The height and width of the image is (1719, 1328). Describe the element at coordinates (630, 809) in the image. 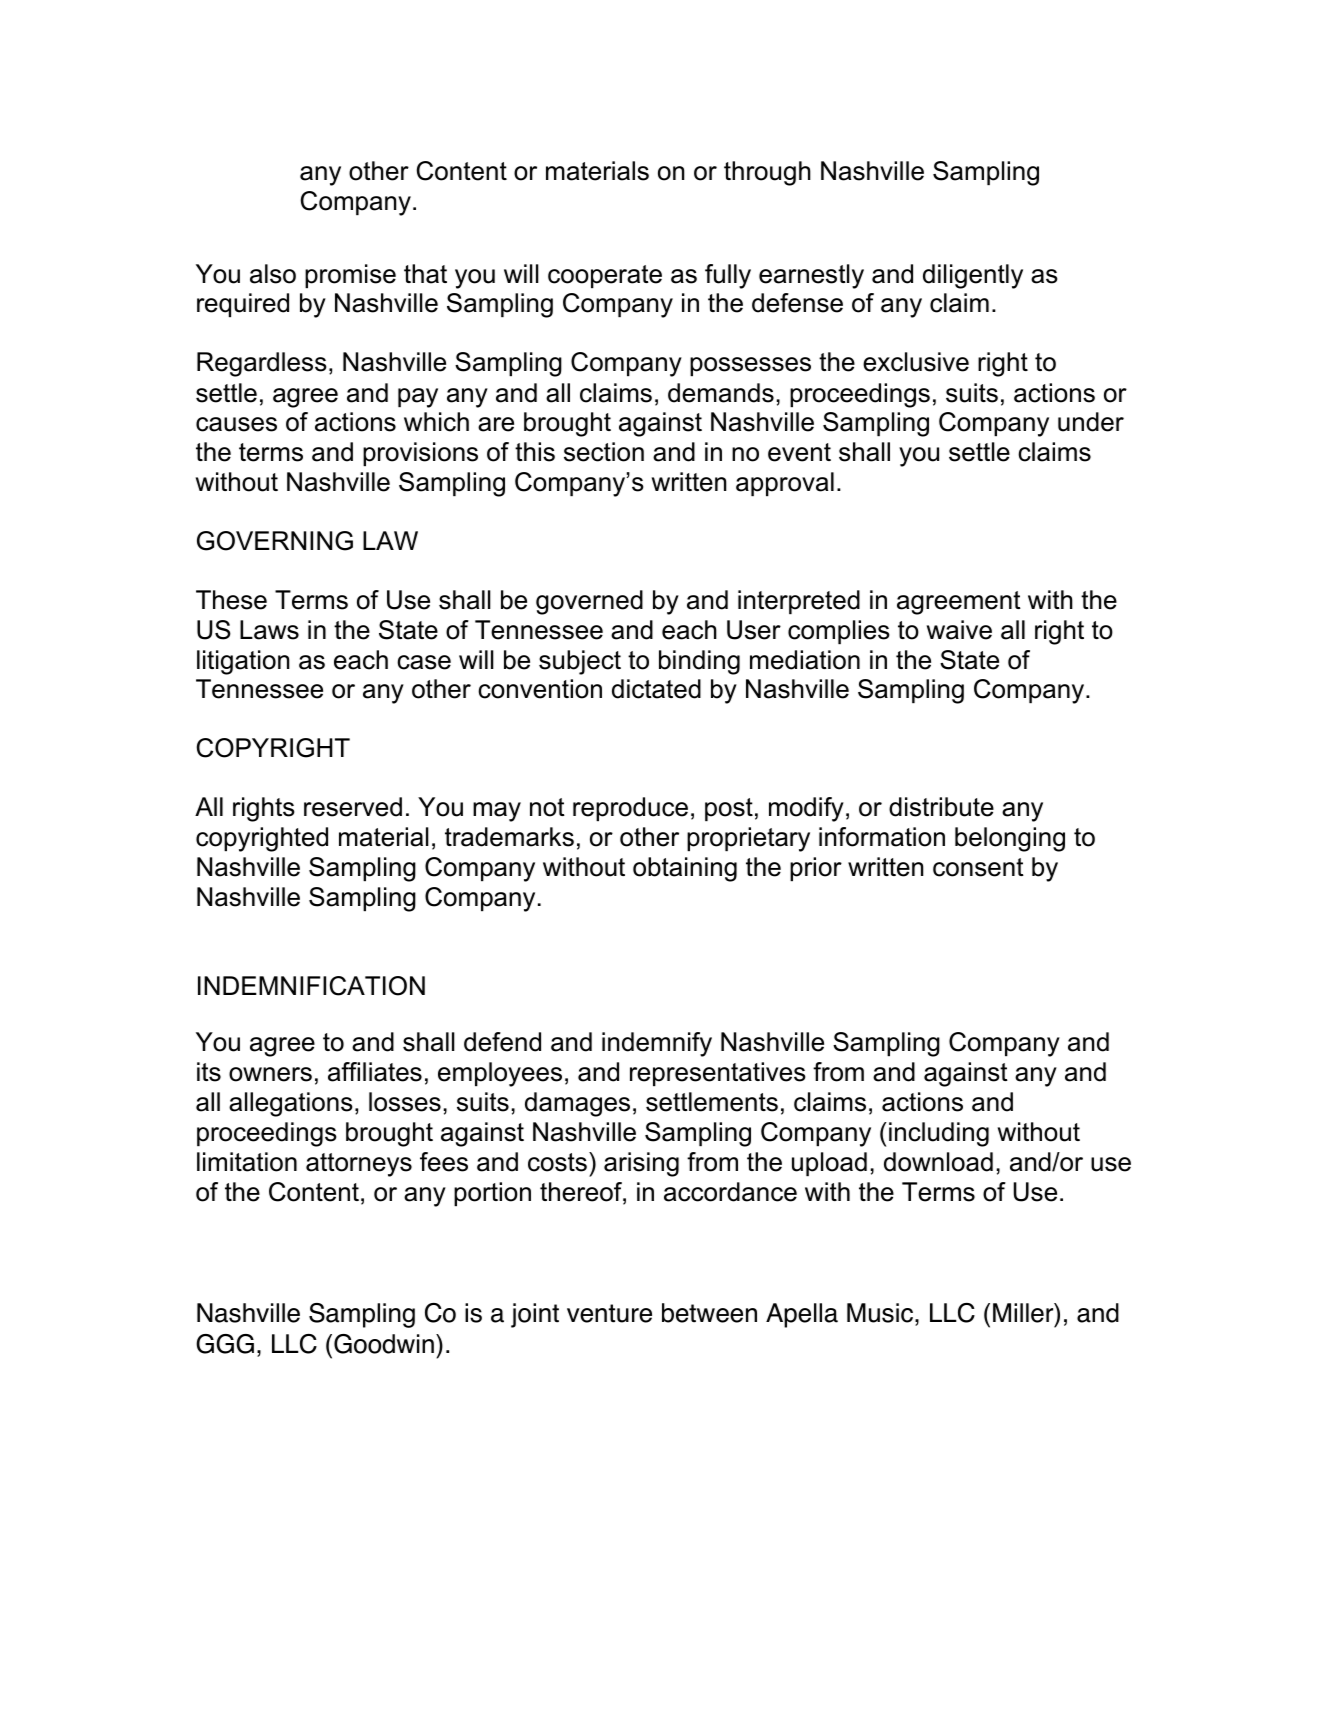

I see `reproduce` at that location.
